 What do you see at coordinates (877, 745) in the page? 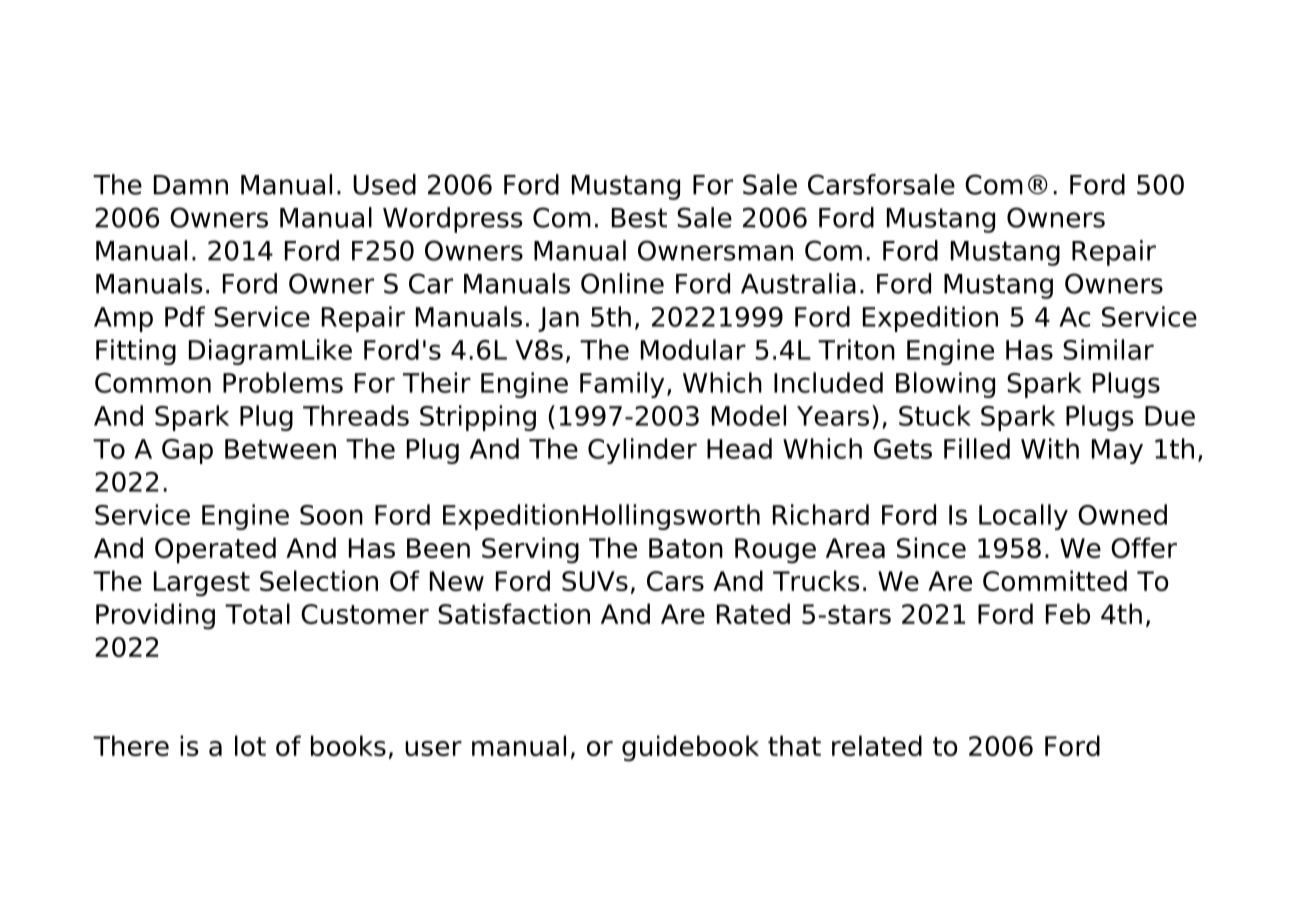
I see `related` at bounding box center [877, 745].
